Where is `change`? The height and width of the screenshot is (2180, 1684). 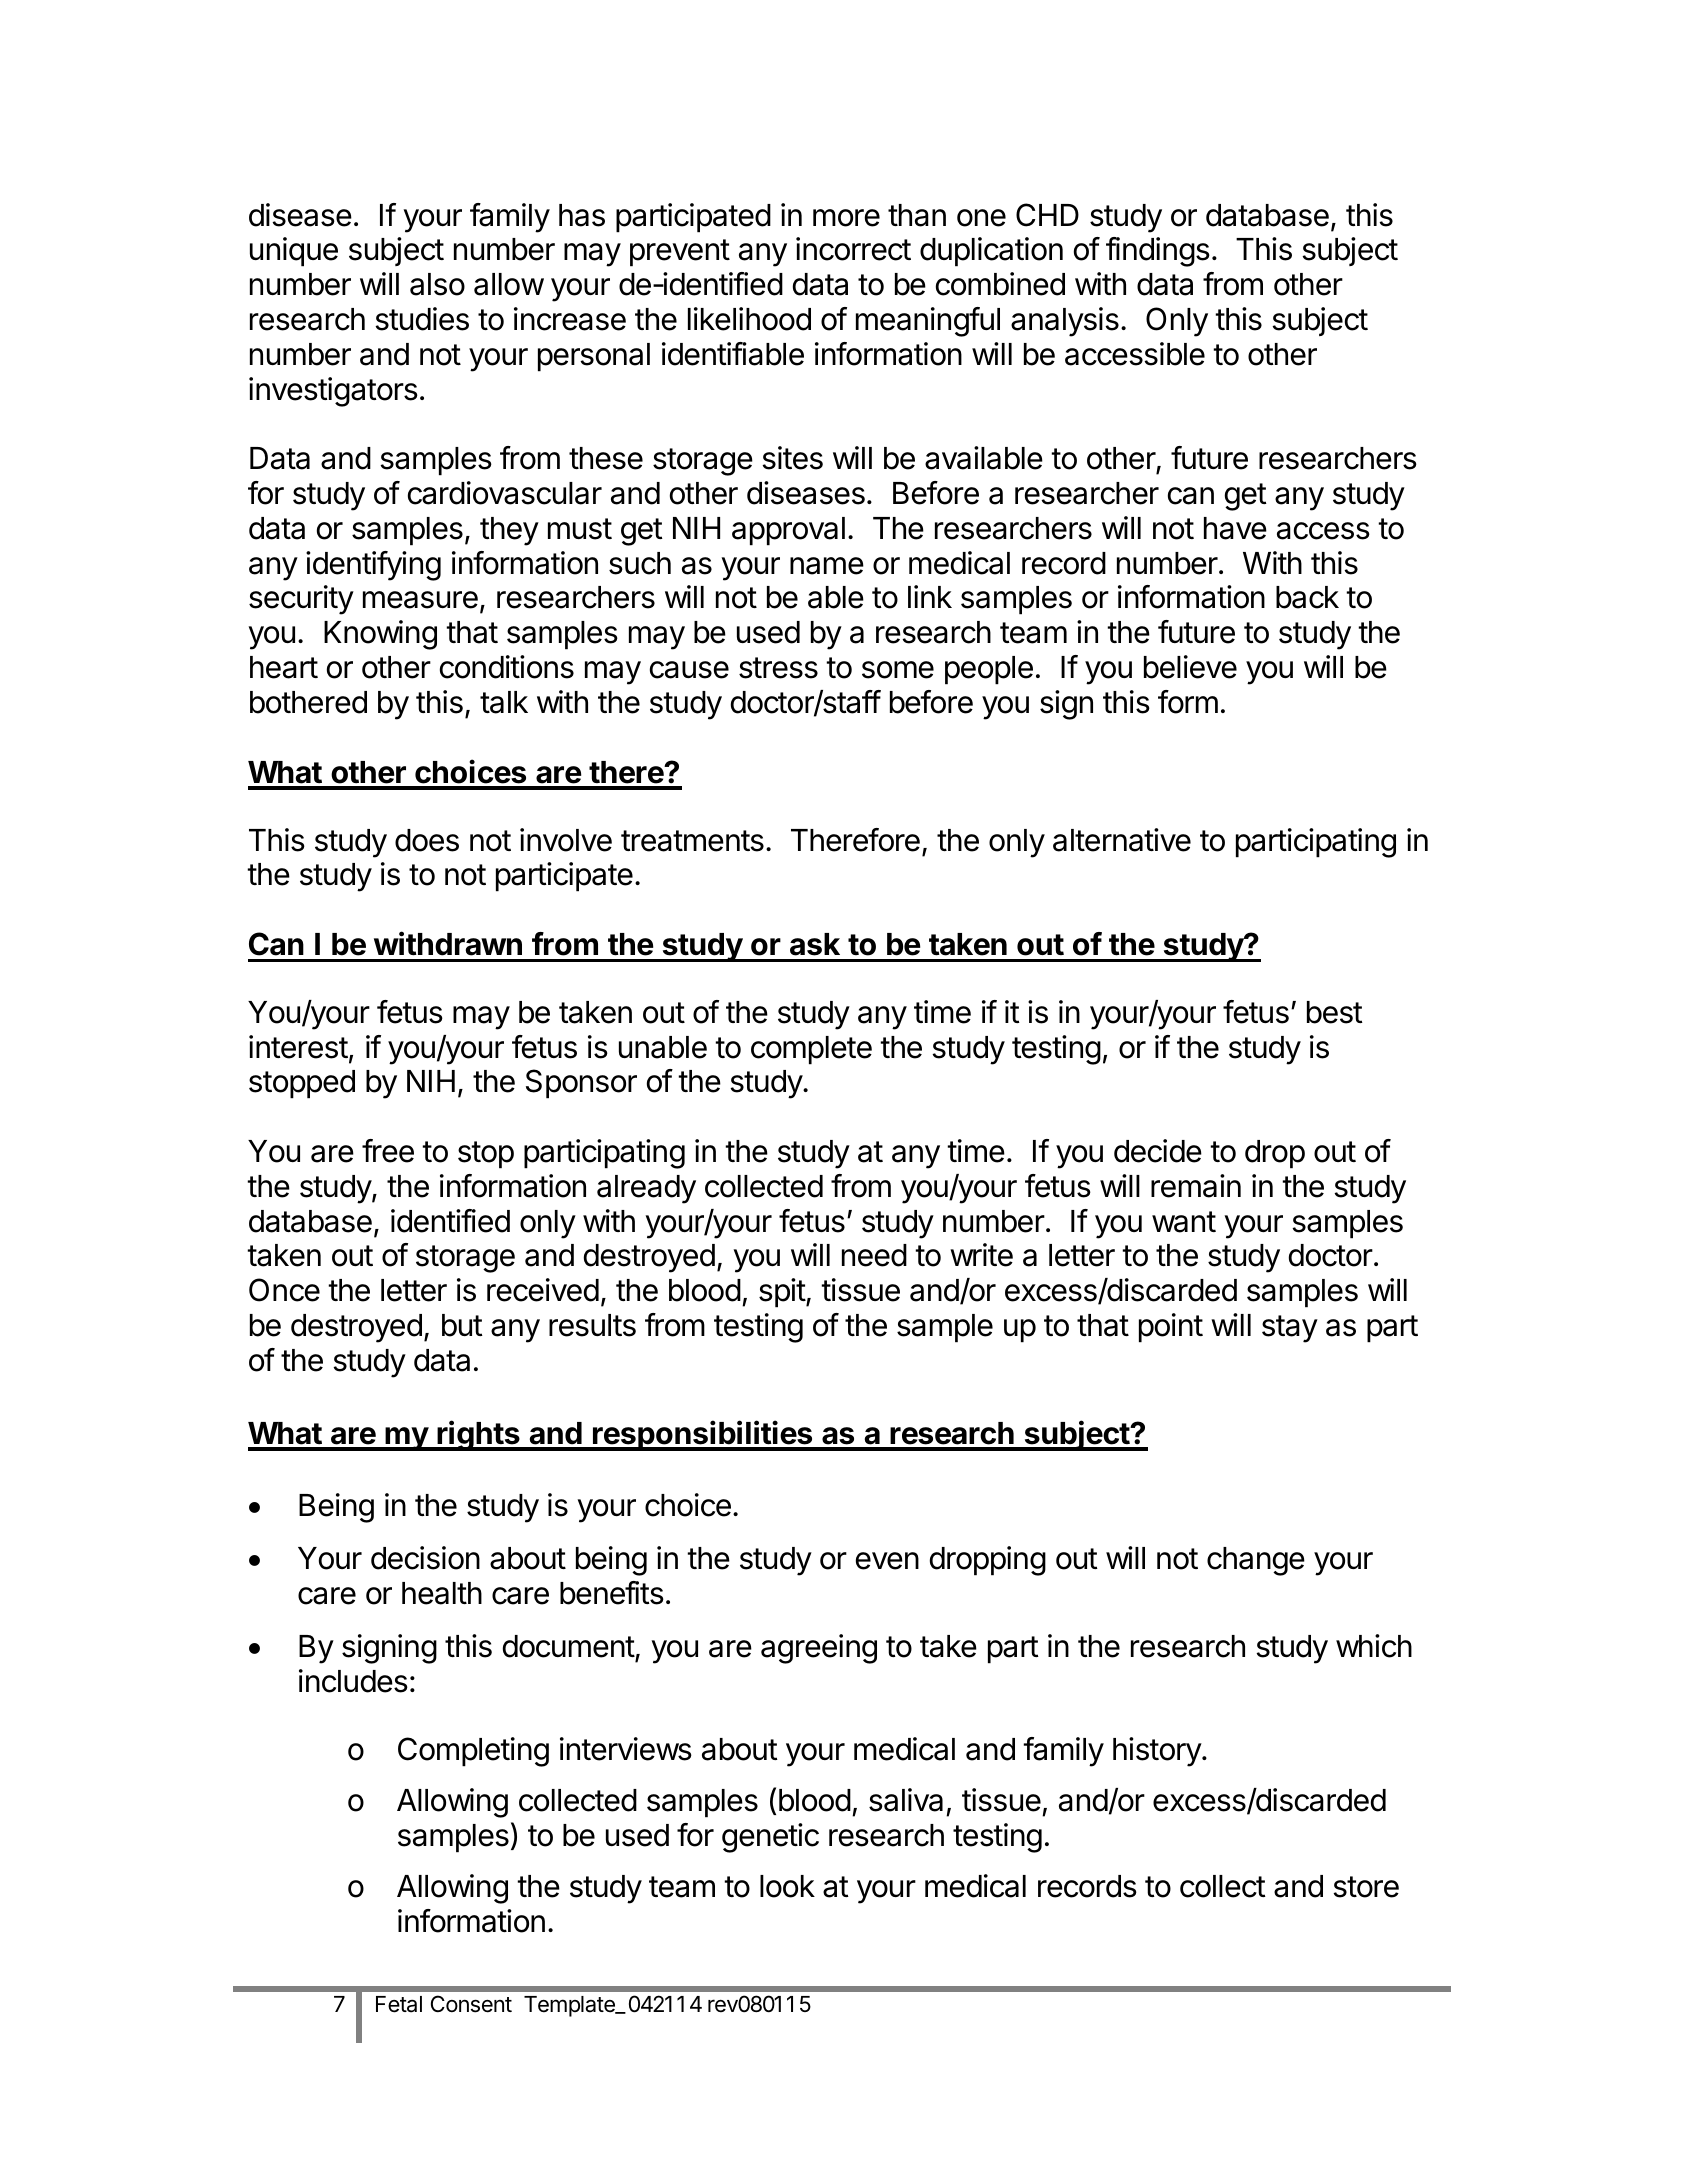
change is located at coordinates (1256, 1561).
